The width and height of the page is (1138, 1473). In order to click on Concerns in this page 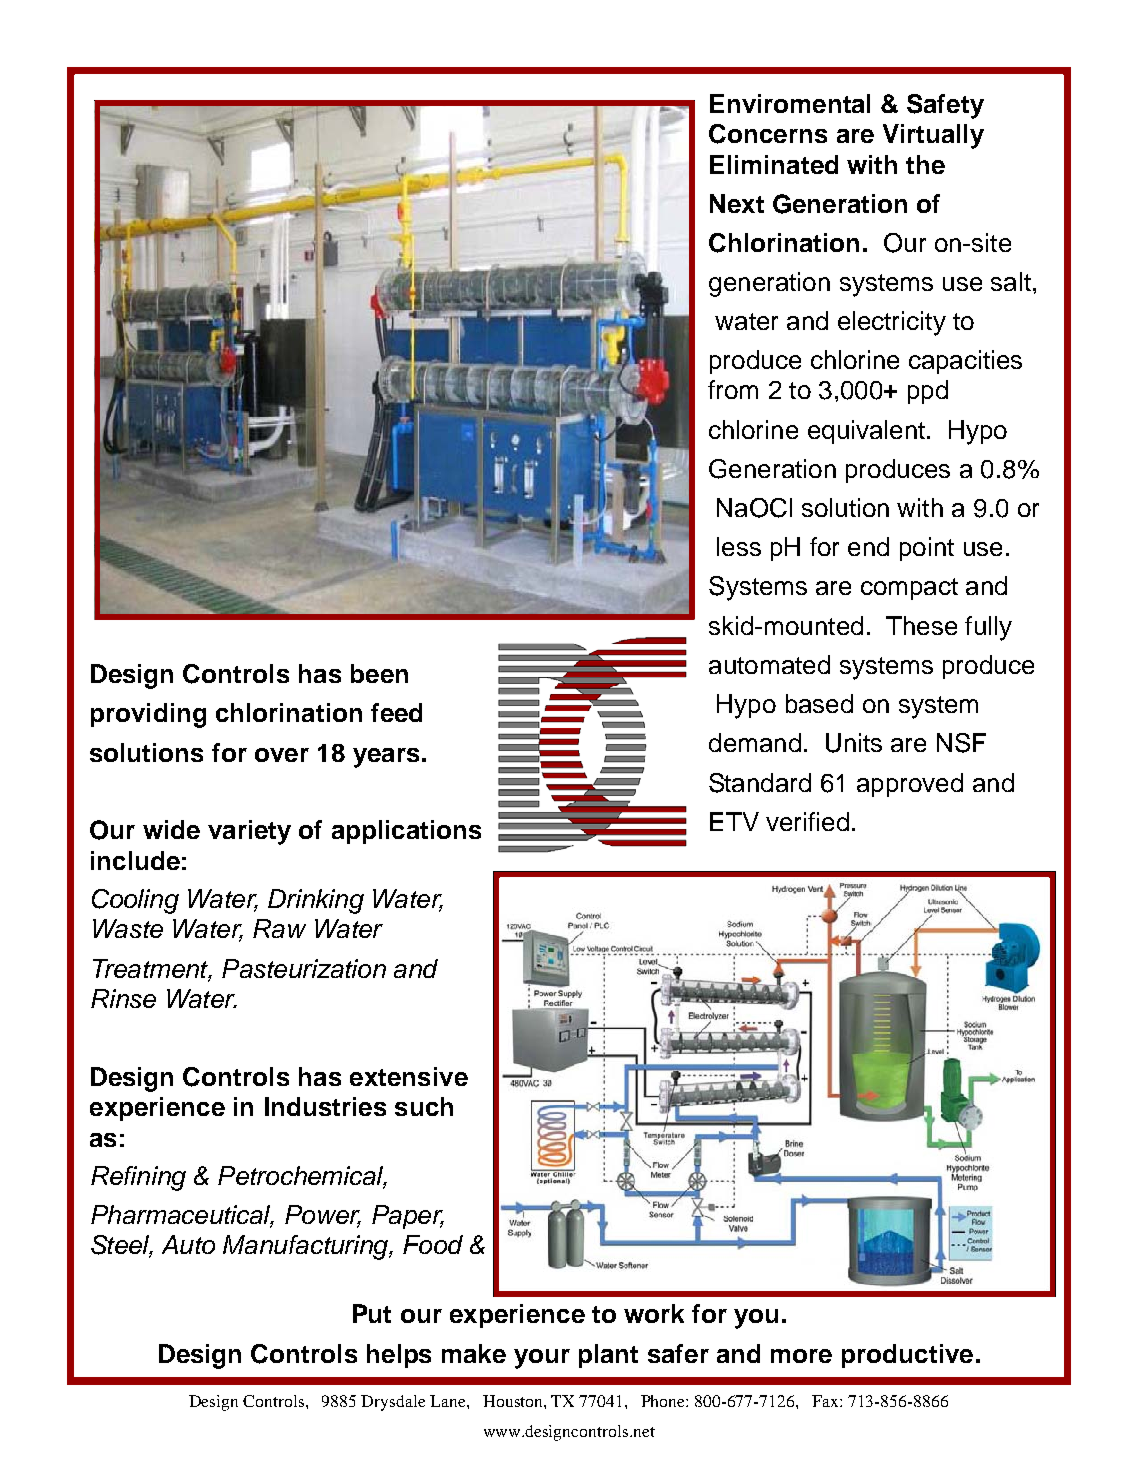, I will do `click(768, 134)`.
